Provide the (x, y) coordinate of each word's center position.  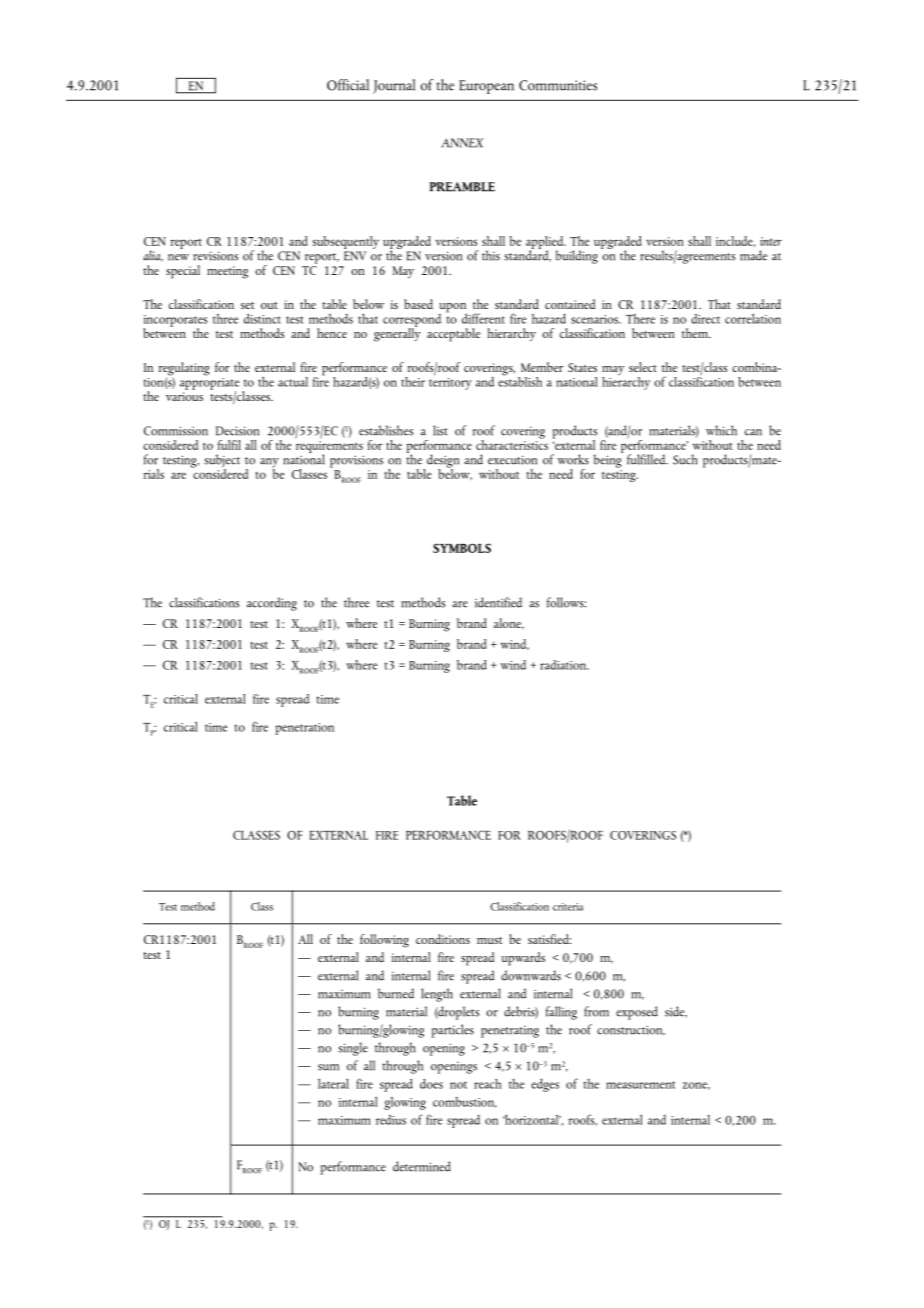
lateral (333, 1083)
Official (348, 85)
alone (509, 624)
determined (422, 1166)
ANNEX (462, 143)
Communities (558, 85)
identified (498, 602)
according (272, 604)
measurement (640, 1085)
